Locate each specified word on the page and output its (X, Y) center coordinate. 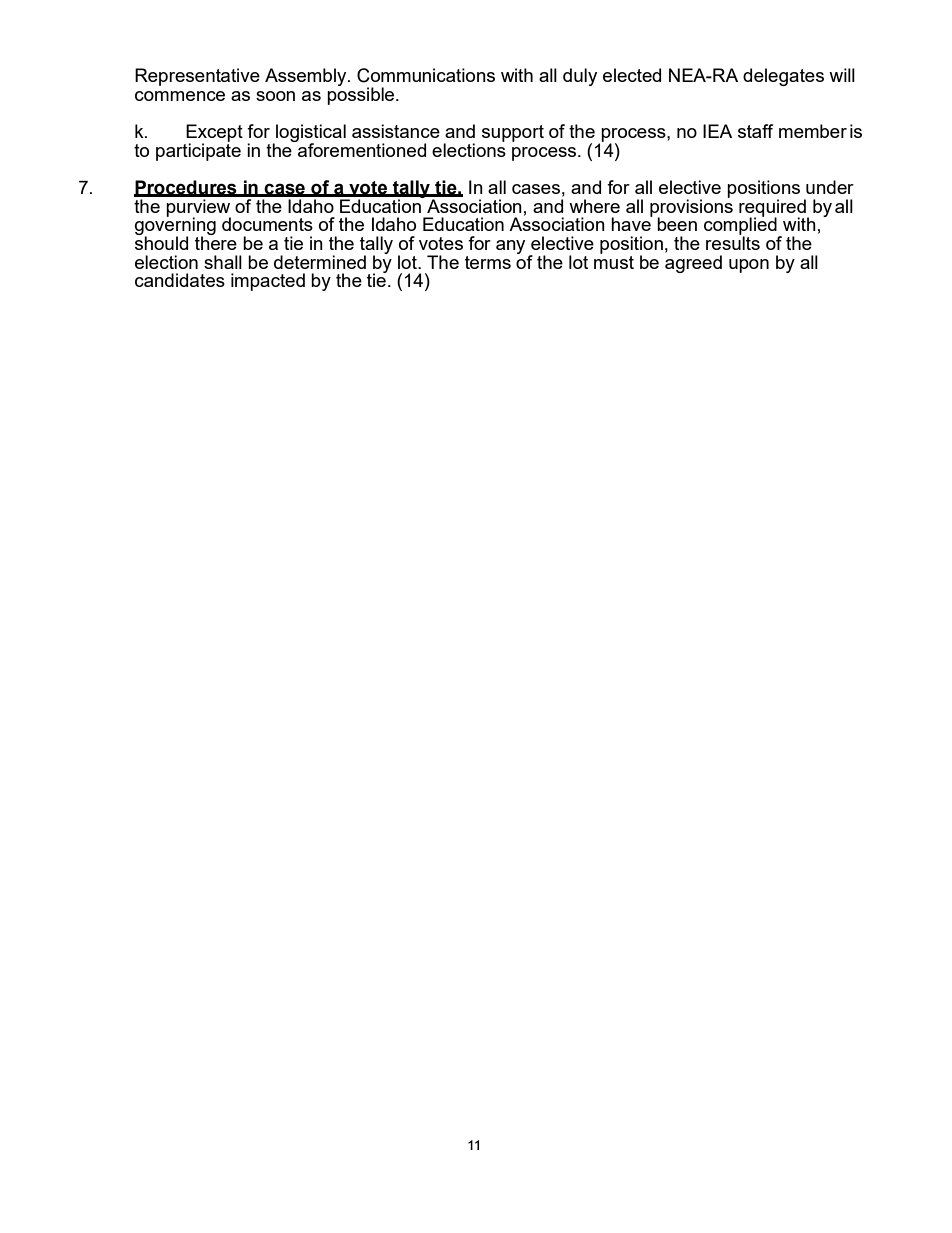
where (594, 206)
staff (755, 131)
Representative (197, 77)
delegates (783, 77)
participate (198, 151)
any (510, 247)
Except (214, 134)
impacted (268, 282)
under (830, 187)
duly (580, 77)
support (513, 133)
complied (741, 226)
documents (267, 224)
